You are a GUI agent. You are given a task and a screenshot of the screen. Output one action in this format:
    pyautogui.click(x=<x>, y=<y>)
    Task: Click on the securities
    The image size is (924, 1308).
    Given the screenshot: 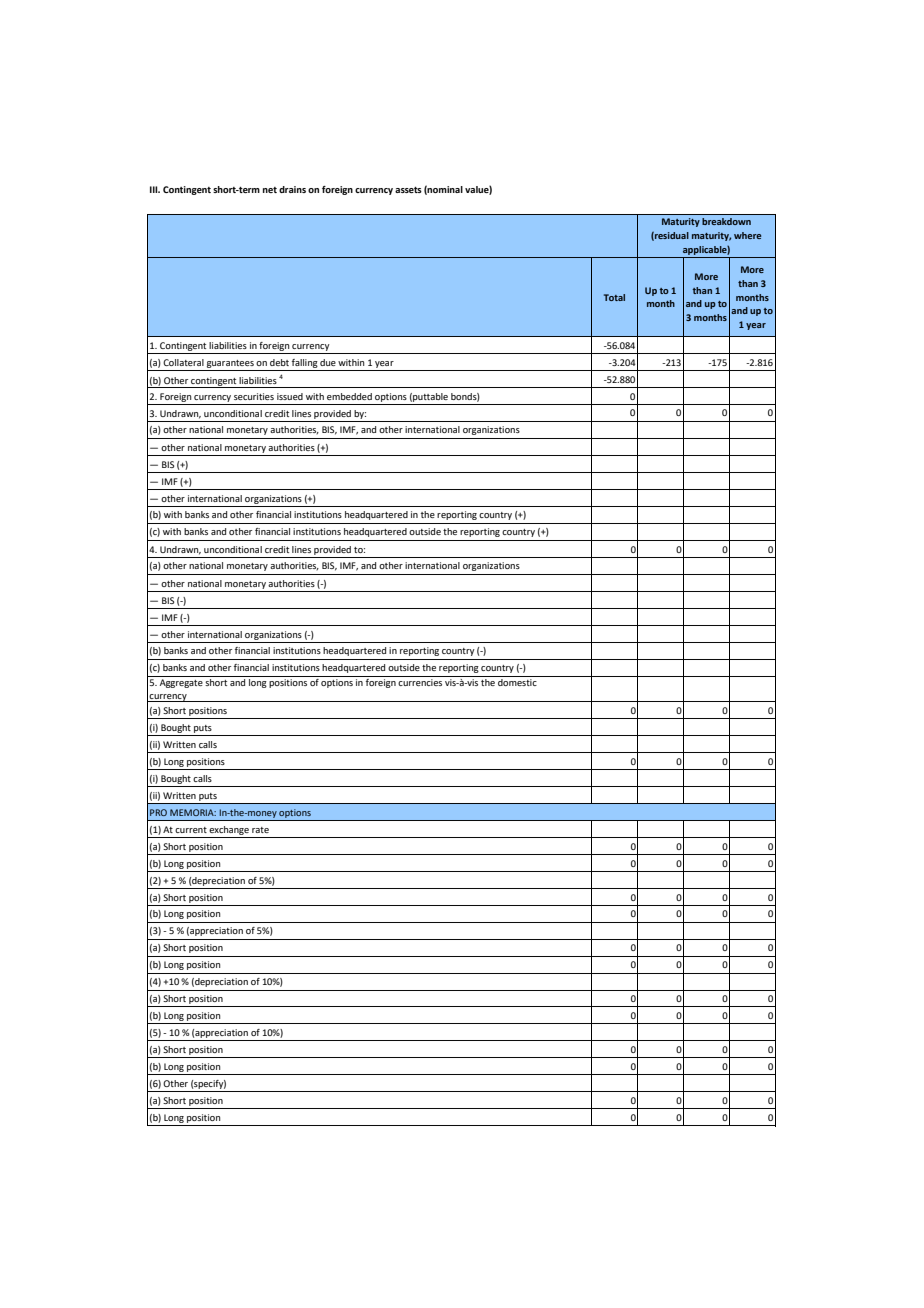 What is the action you would take?
    pyautogui.click(x=254, y=396)
